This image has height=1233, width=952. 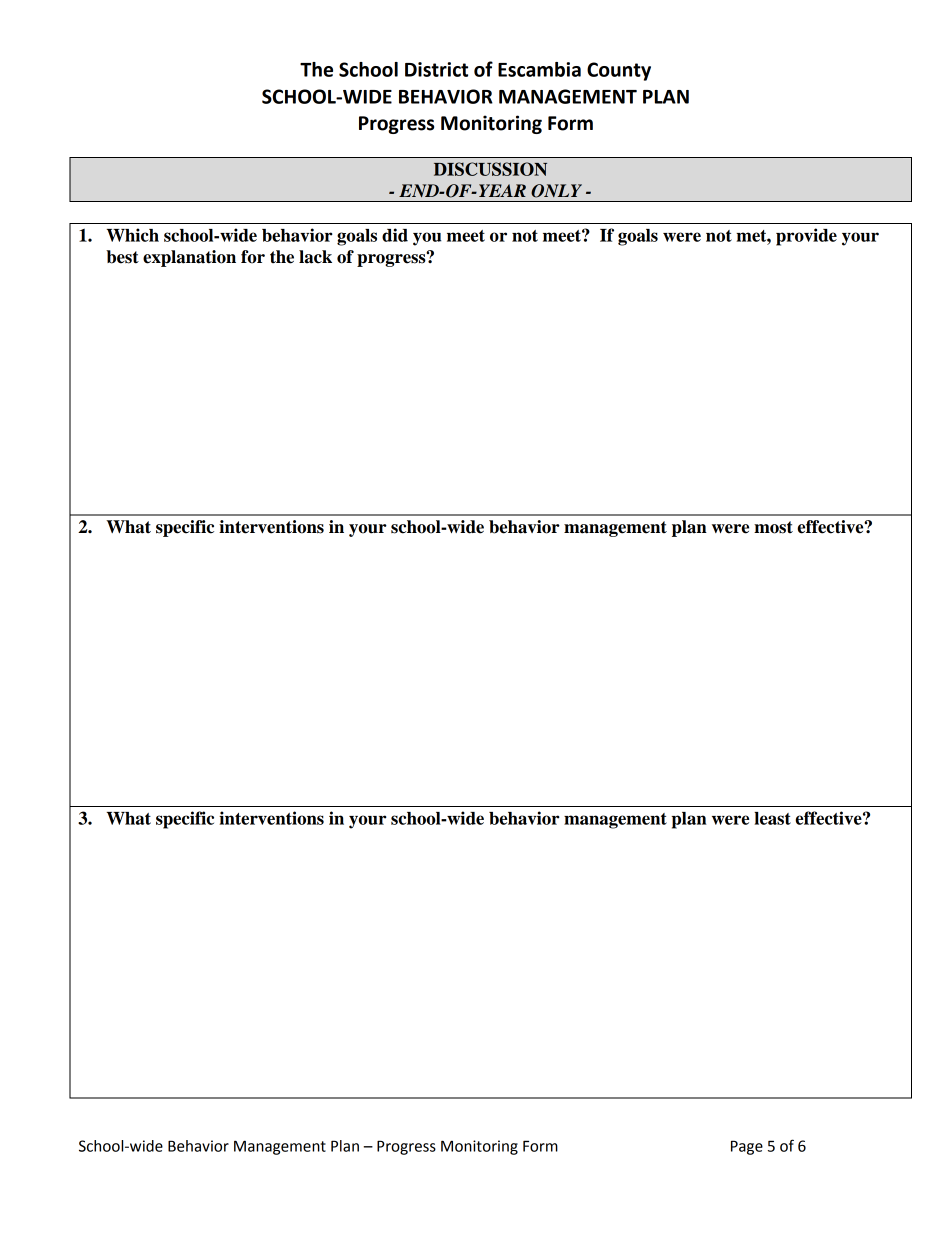 I want to click on ONLY, so click(x=556, y=191).
